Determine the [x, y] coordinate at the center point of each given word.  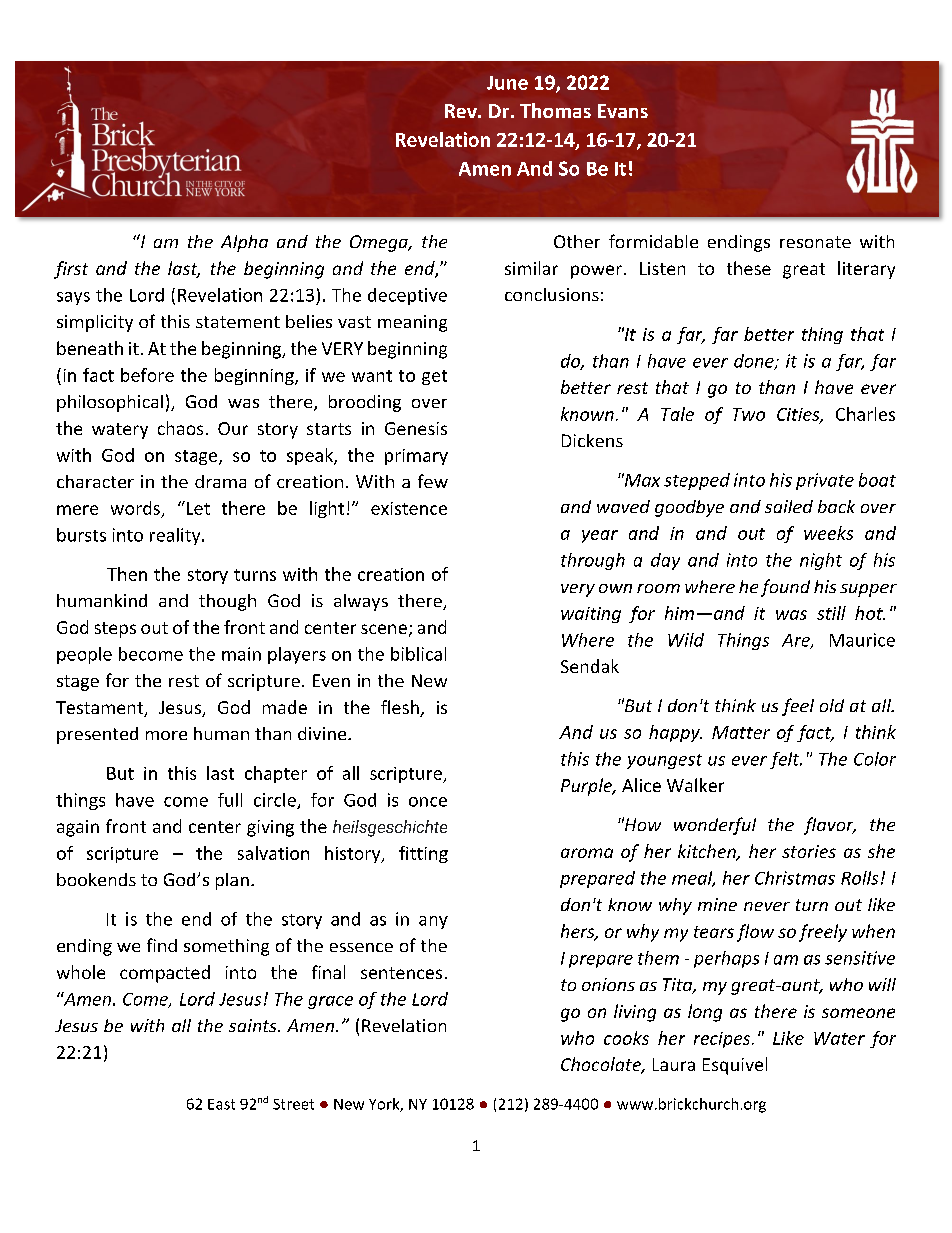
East [221, 1104]
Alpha [244, 243]
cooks [626, 1038]
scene [384, 629]
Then [127, 574]
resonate [815, 242]
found [785, 588]
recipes [723, 1040]
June [507, 83]
